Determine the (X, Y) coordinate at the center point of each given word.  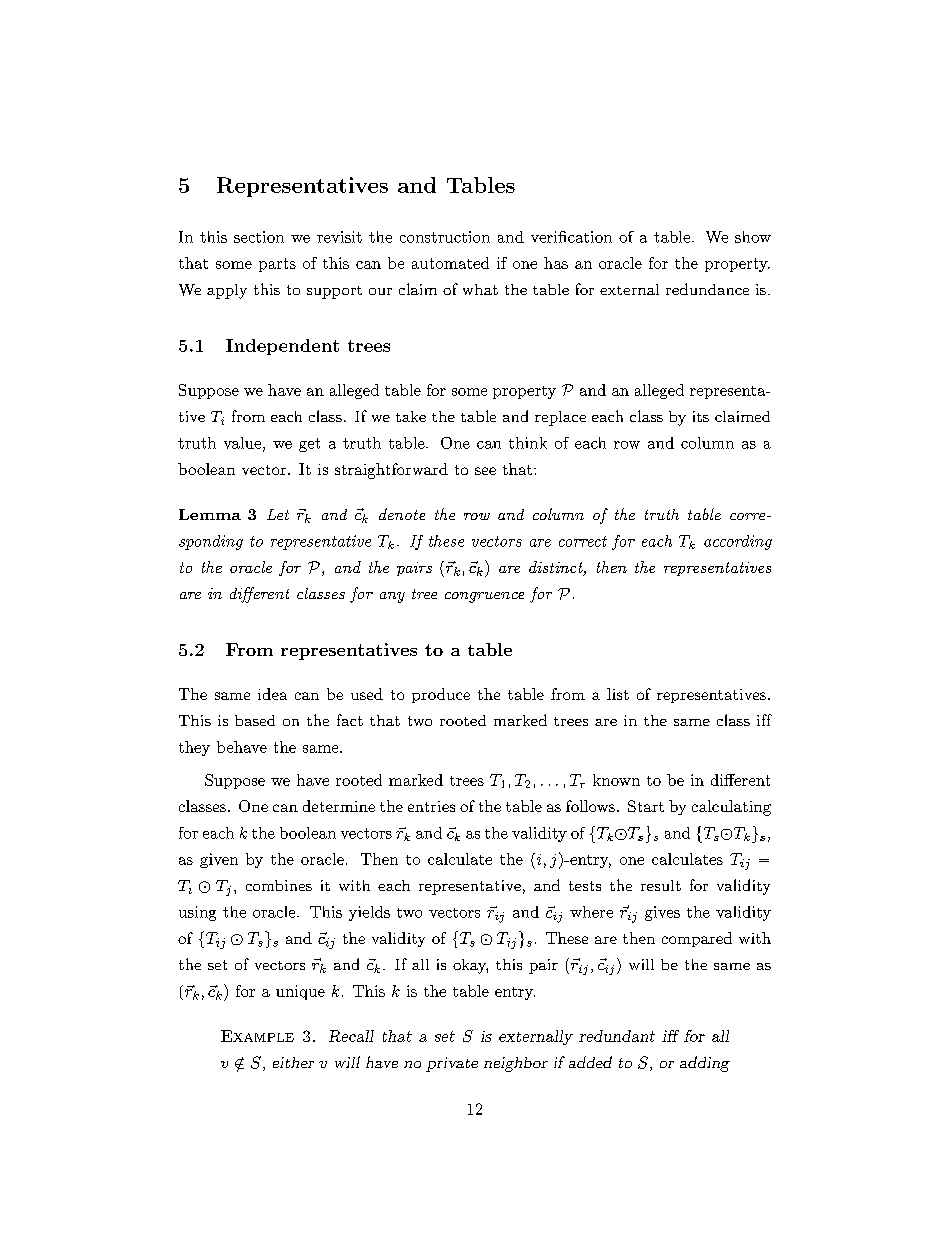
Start (646, 806)
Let (278, 514)
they (194, 748)
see (485, 471)
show (753, 237)
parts (277, 265)
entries (431, 806)
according (738, 542)
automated (450, 263)
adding (705, 1064)
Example (257, 1036)
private (452, 1064)
